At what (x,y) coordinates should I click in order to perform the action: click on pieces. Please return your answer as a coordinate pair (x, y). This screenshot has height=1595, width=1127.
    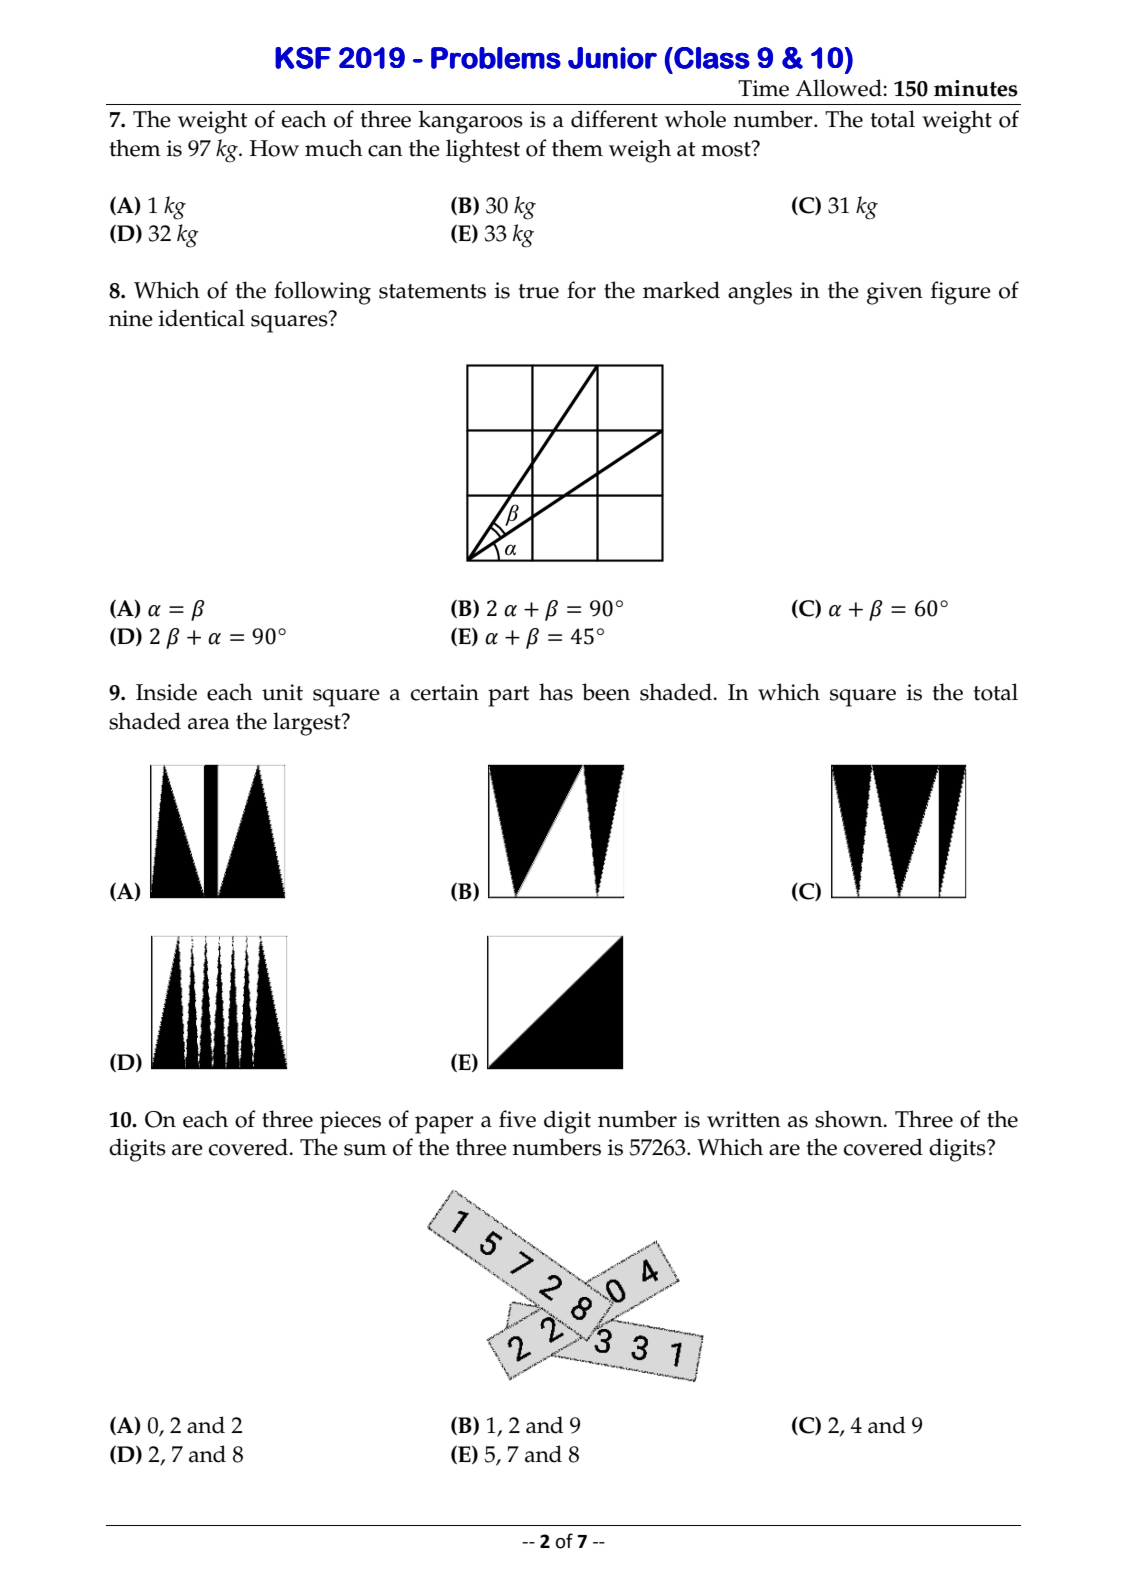
    Looking at the image, I should click on (350, 1122).
